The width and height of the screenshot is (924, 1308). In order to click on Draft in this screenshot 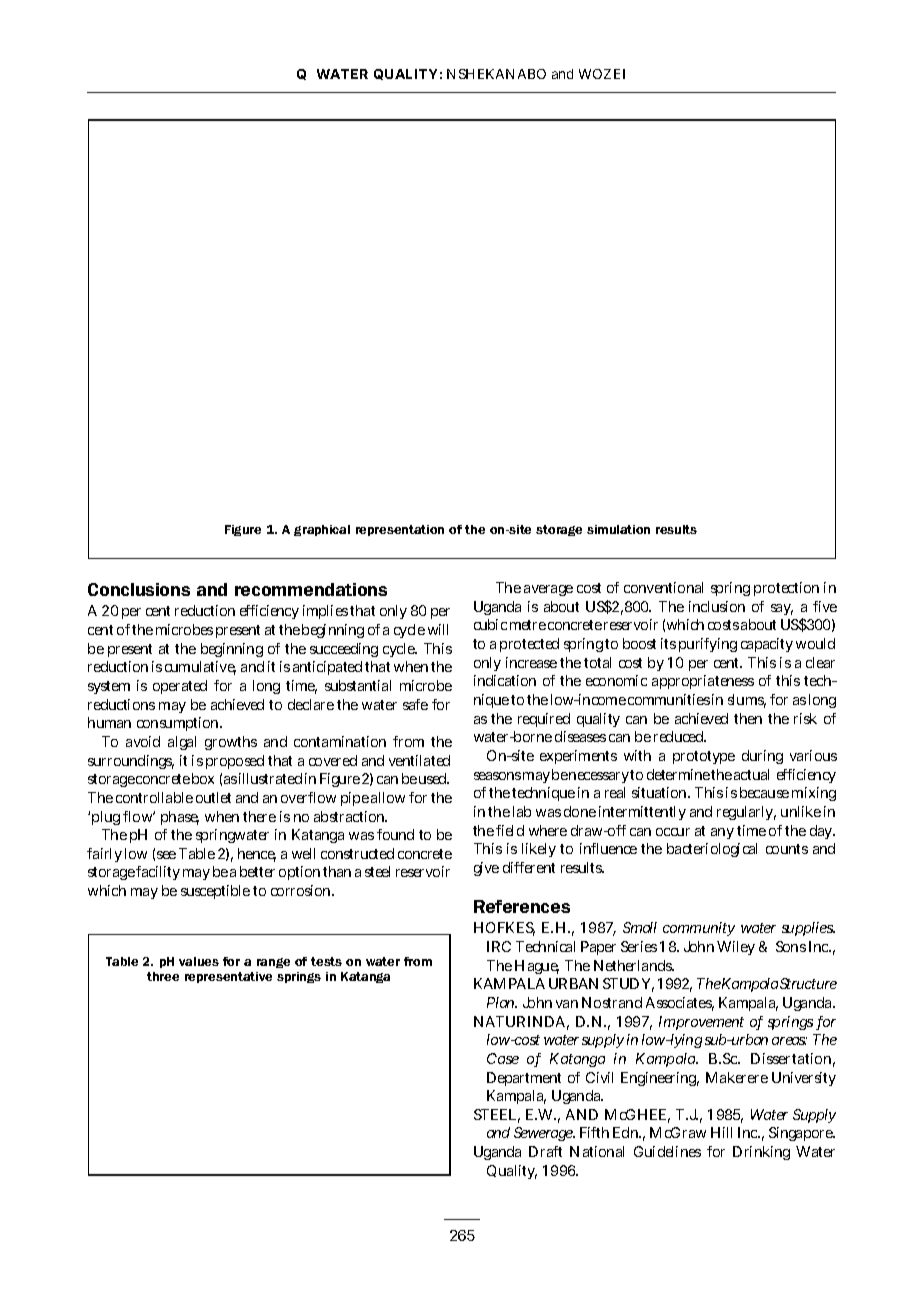, I will do `click(545, 1151)`.
